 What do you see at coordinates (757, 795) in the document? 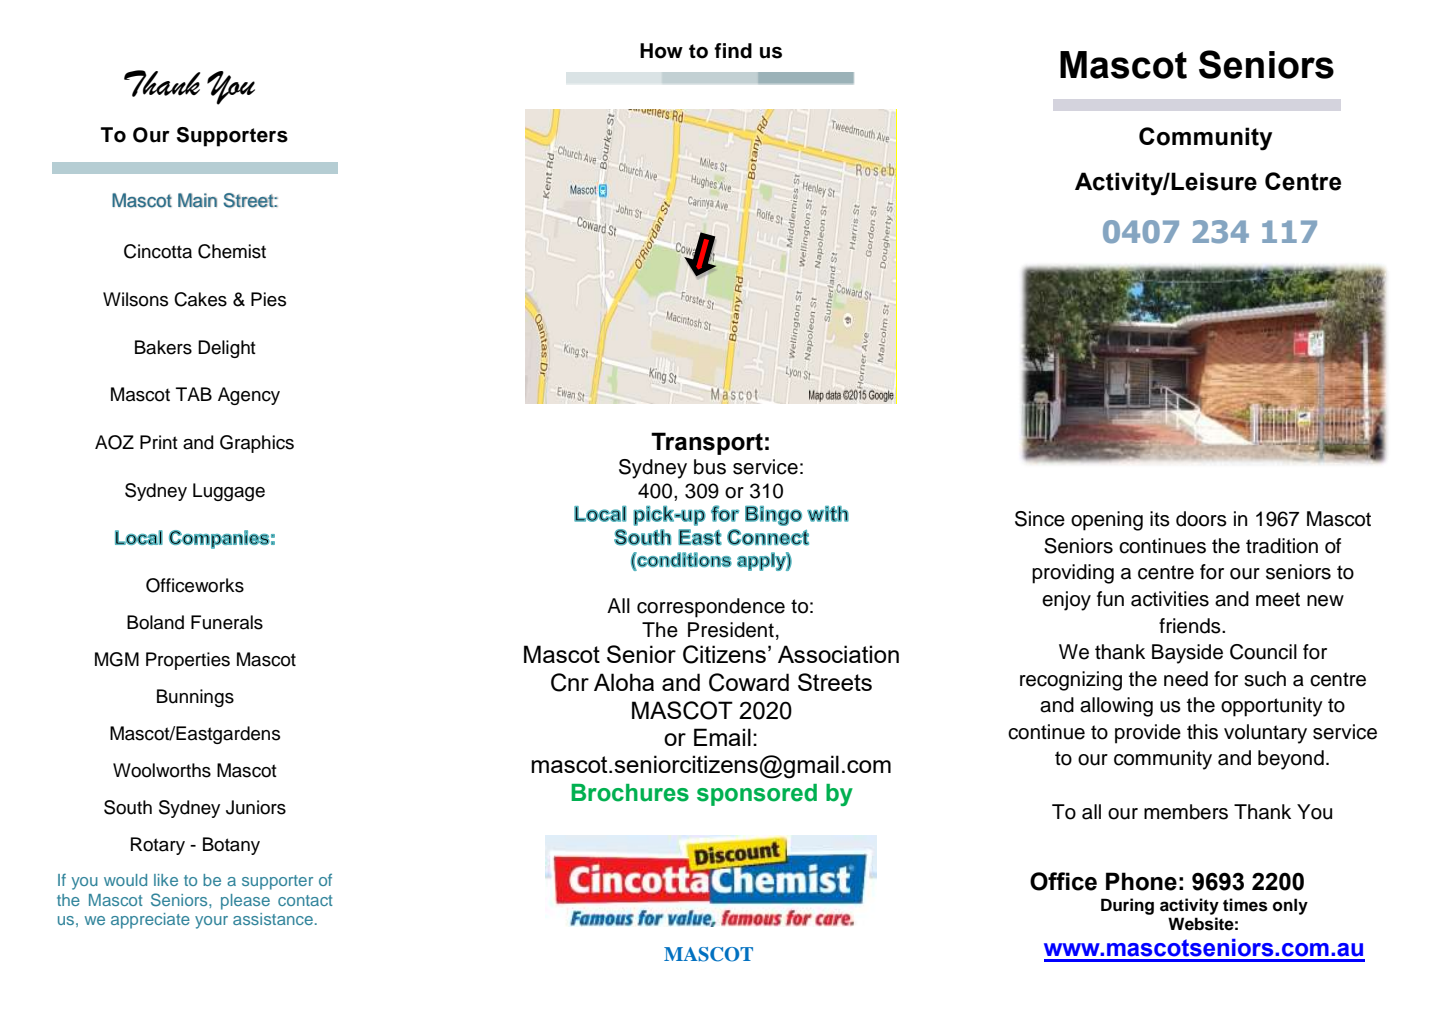
I see `sponsored` at bounding box center [757, 795].
